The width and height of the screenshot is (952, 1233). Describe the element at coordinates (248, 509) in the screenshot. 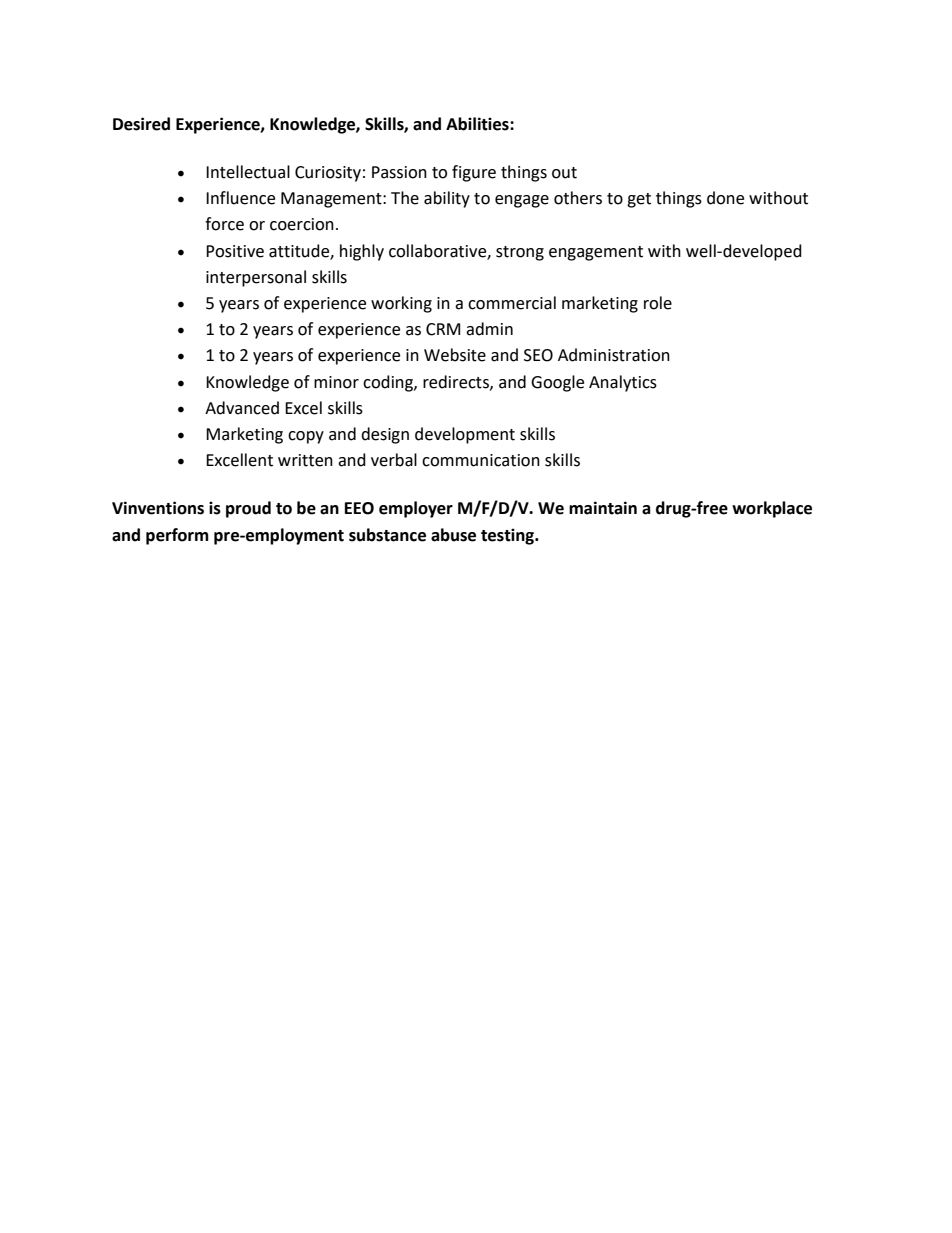

I see `proud` at that location.
